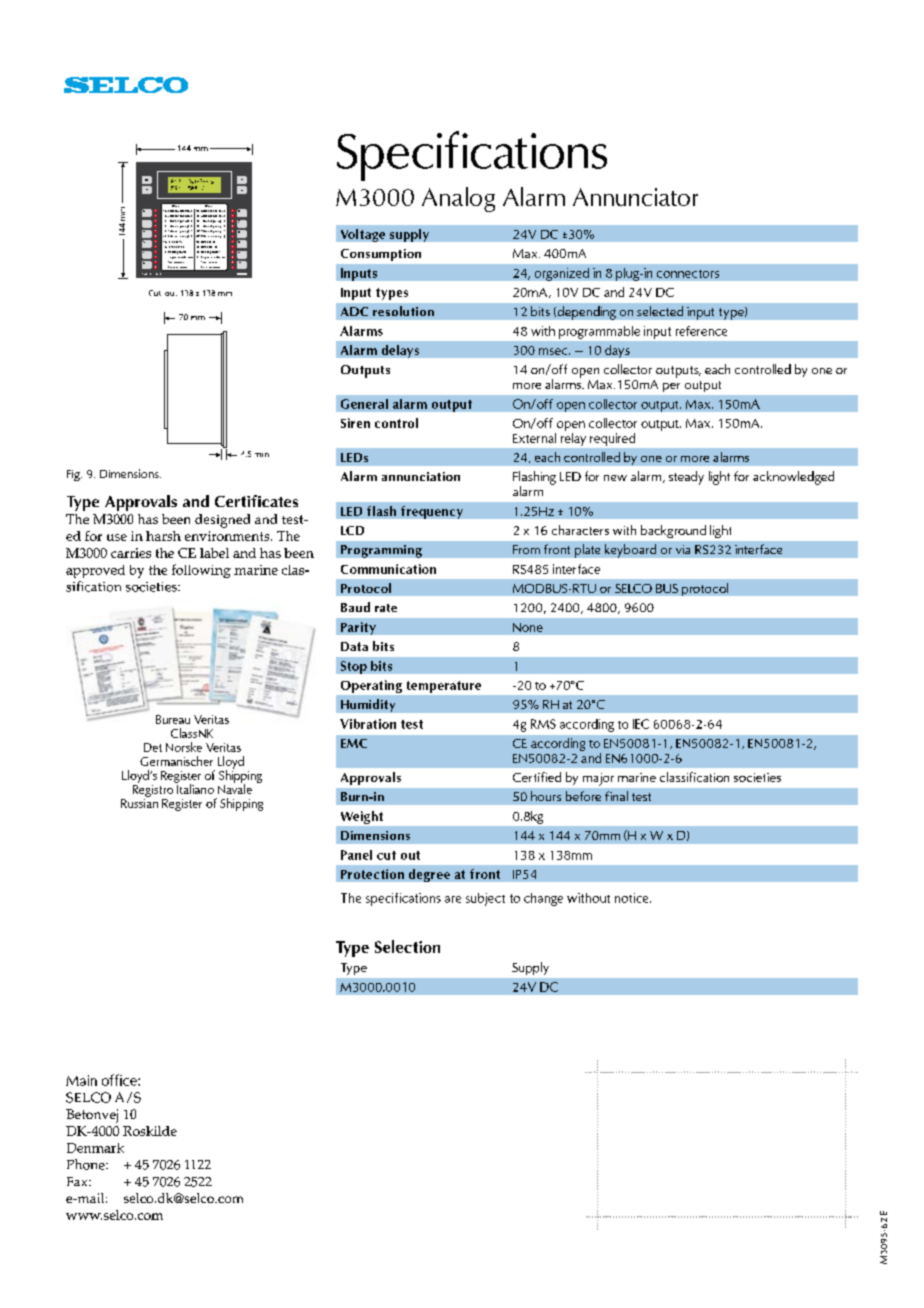 The width and height of the screenshot is (924, 1308). I want to click on Denmark, so click(95, 1148).
